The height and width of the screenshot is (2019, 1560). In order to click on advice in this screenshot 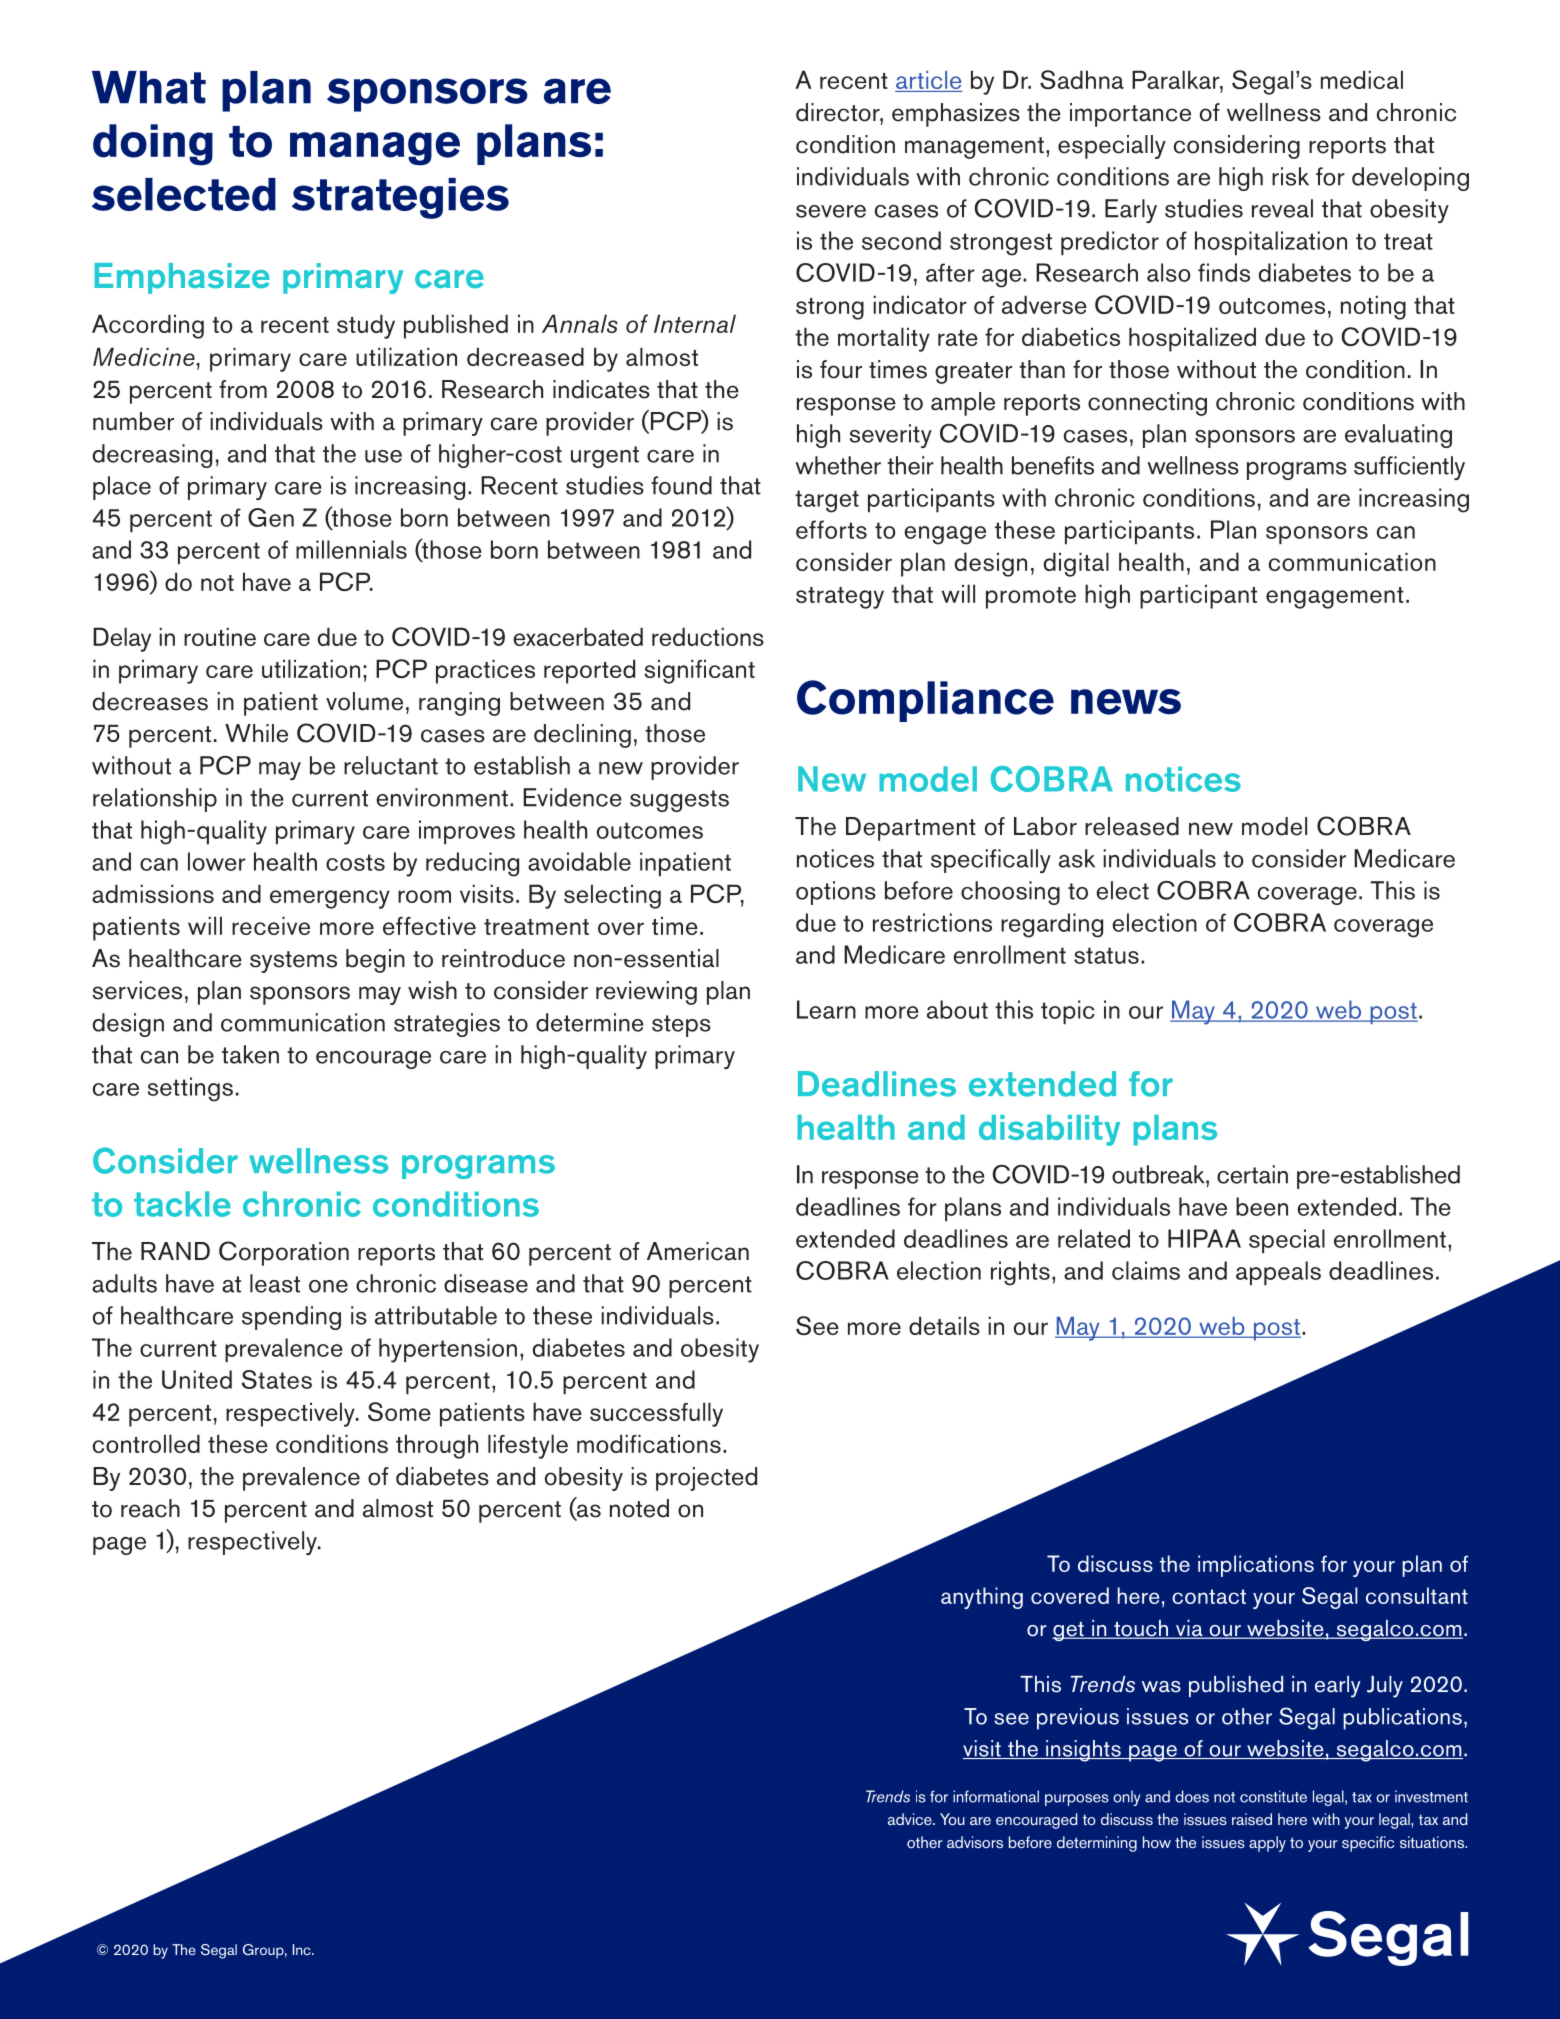, I will do `click(911, 1819)`.
